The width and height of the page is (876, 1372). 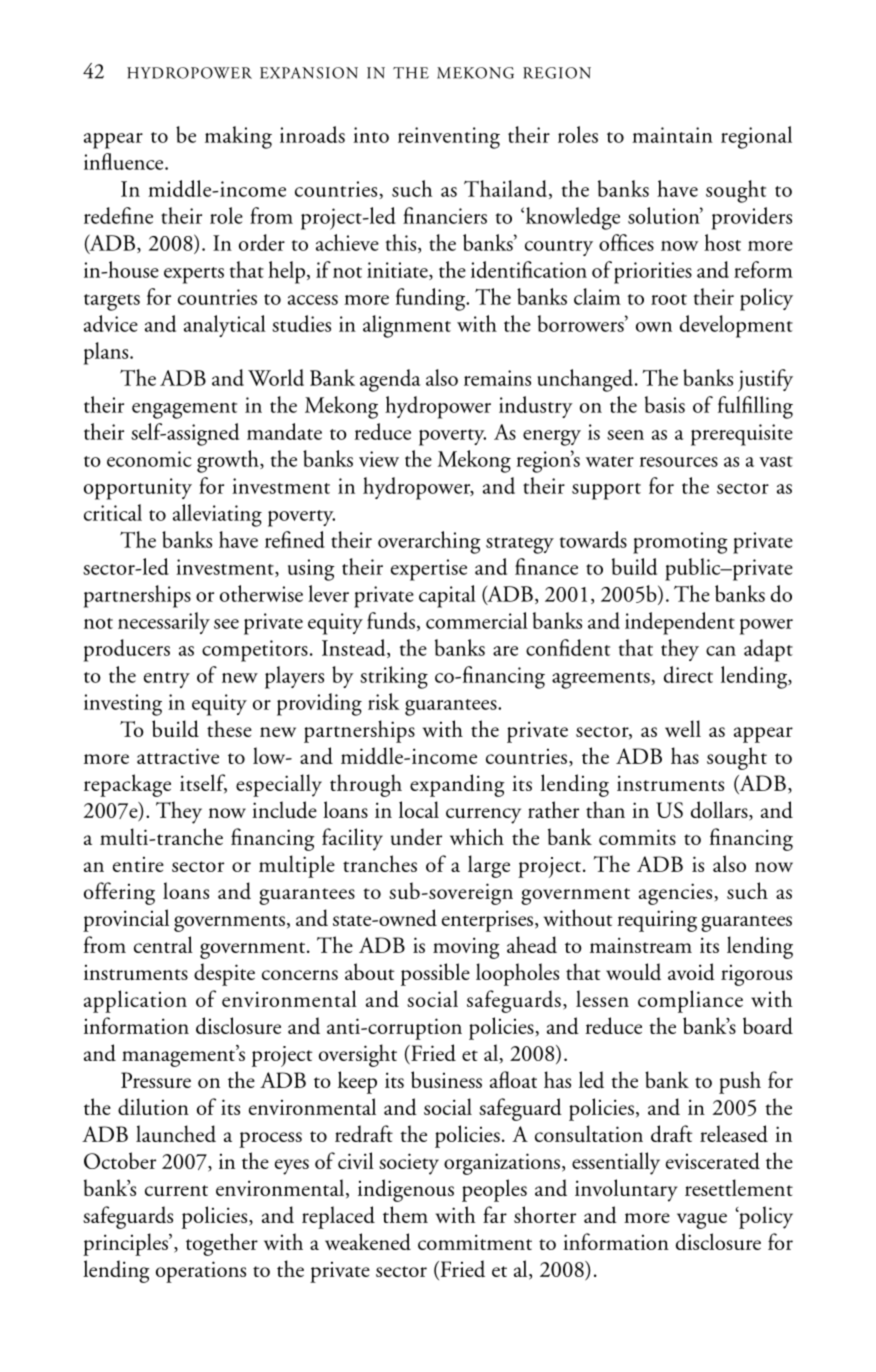 I want to click on striking, so click(x=394, y=677).
